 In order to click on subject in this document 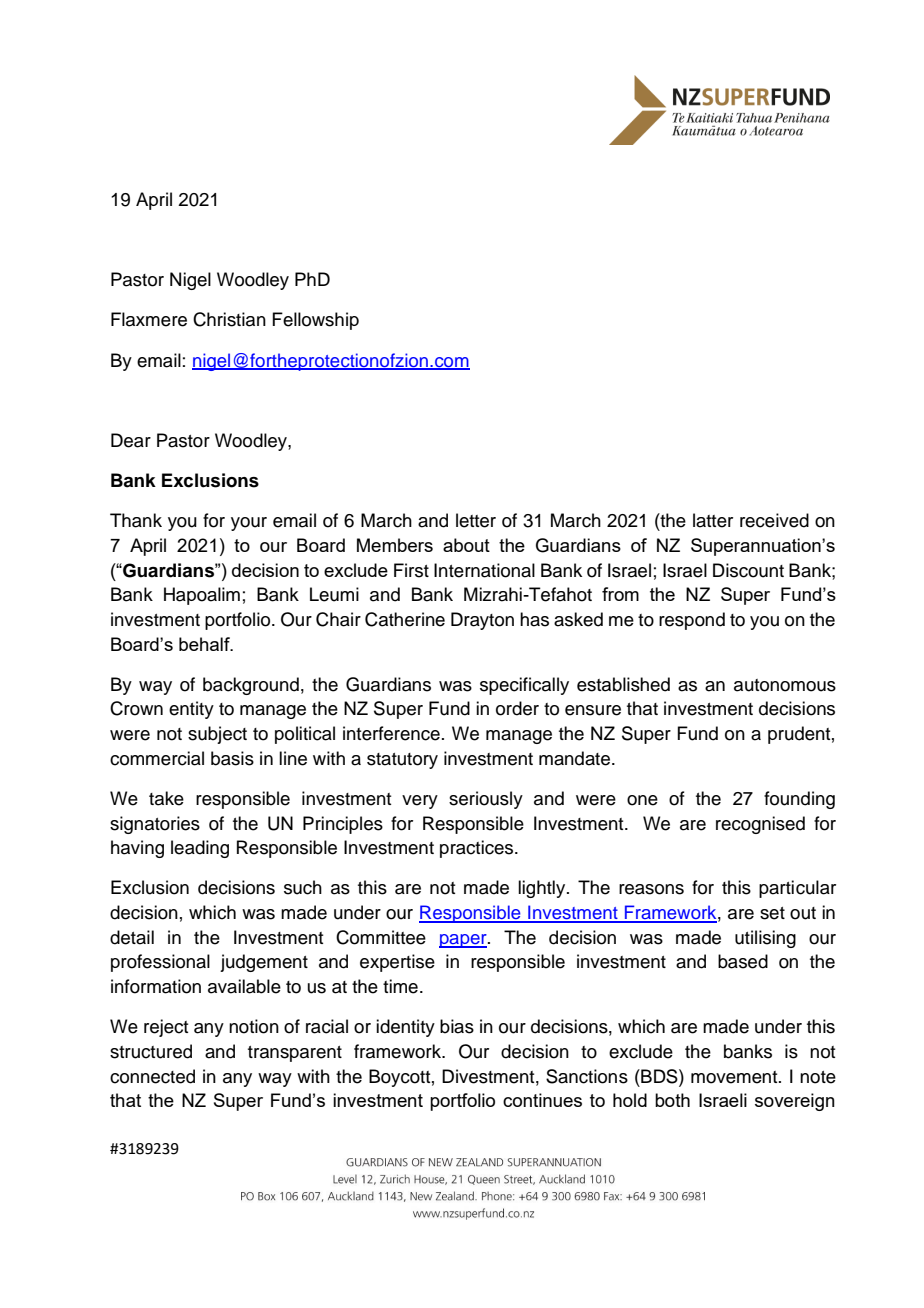, I will do `click(217, 735)`.
